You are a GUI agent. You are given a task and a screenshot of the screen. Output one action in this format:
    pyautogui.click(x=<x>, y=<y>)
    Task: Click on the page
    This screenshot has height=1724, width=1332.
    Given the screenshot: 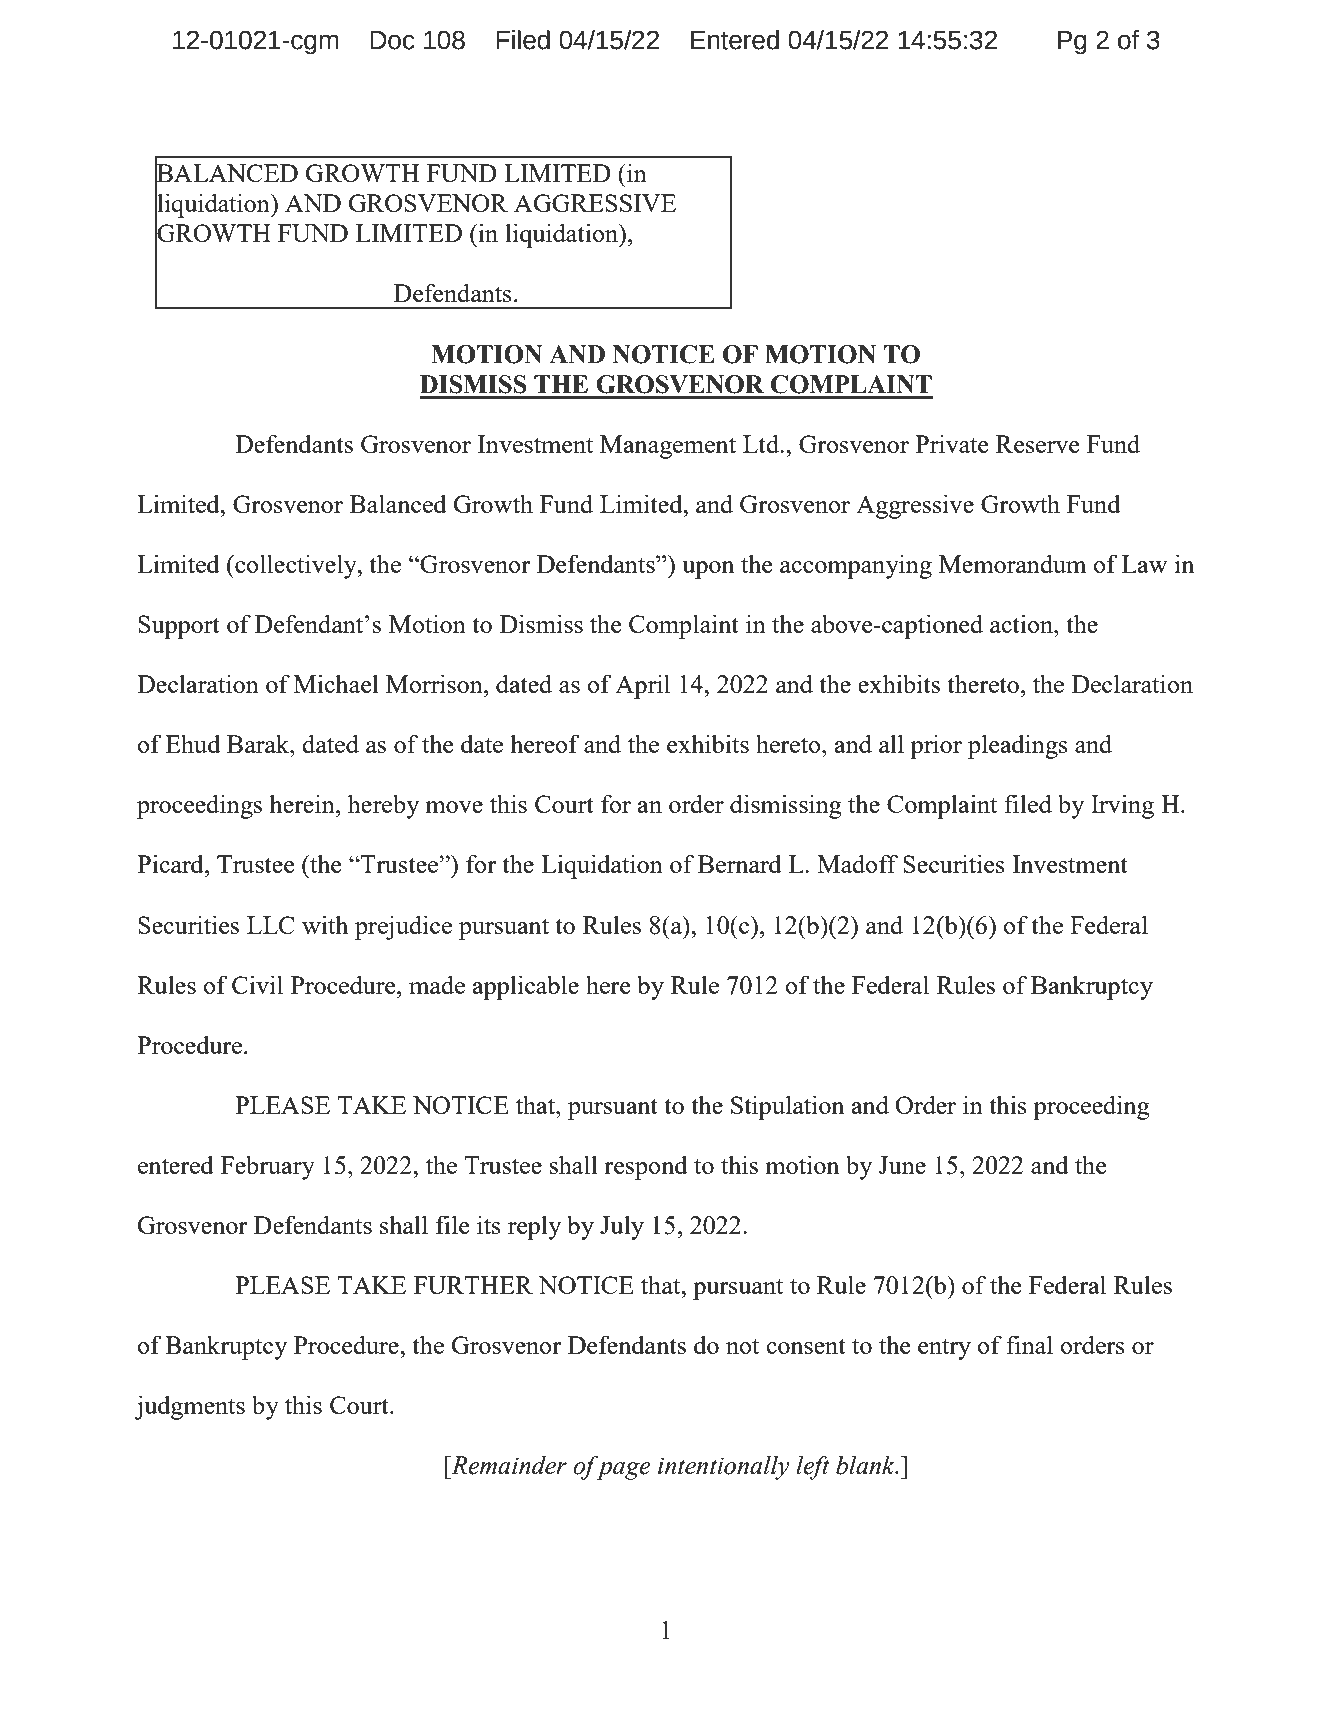 What is the action you would take?
    pyautogui.click(x=624, y=1471)
